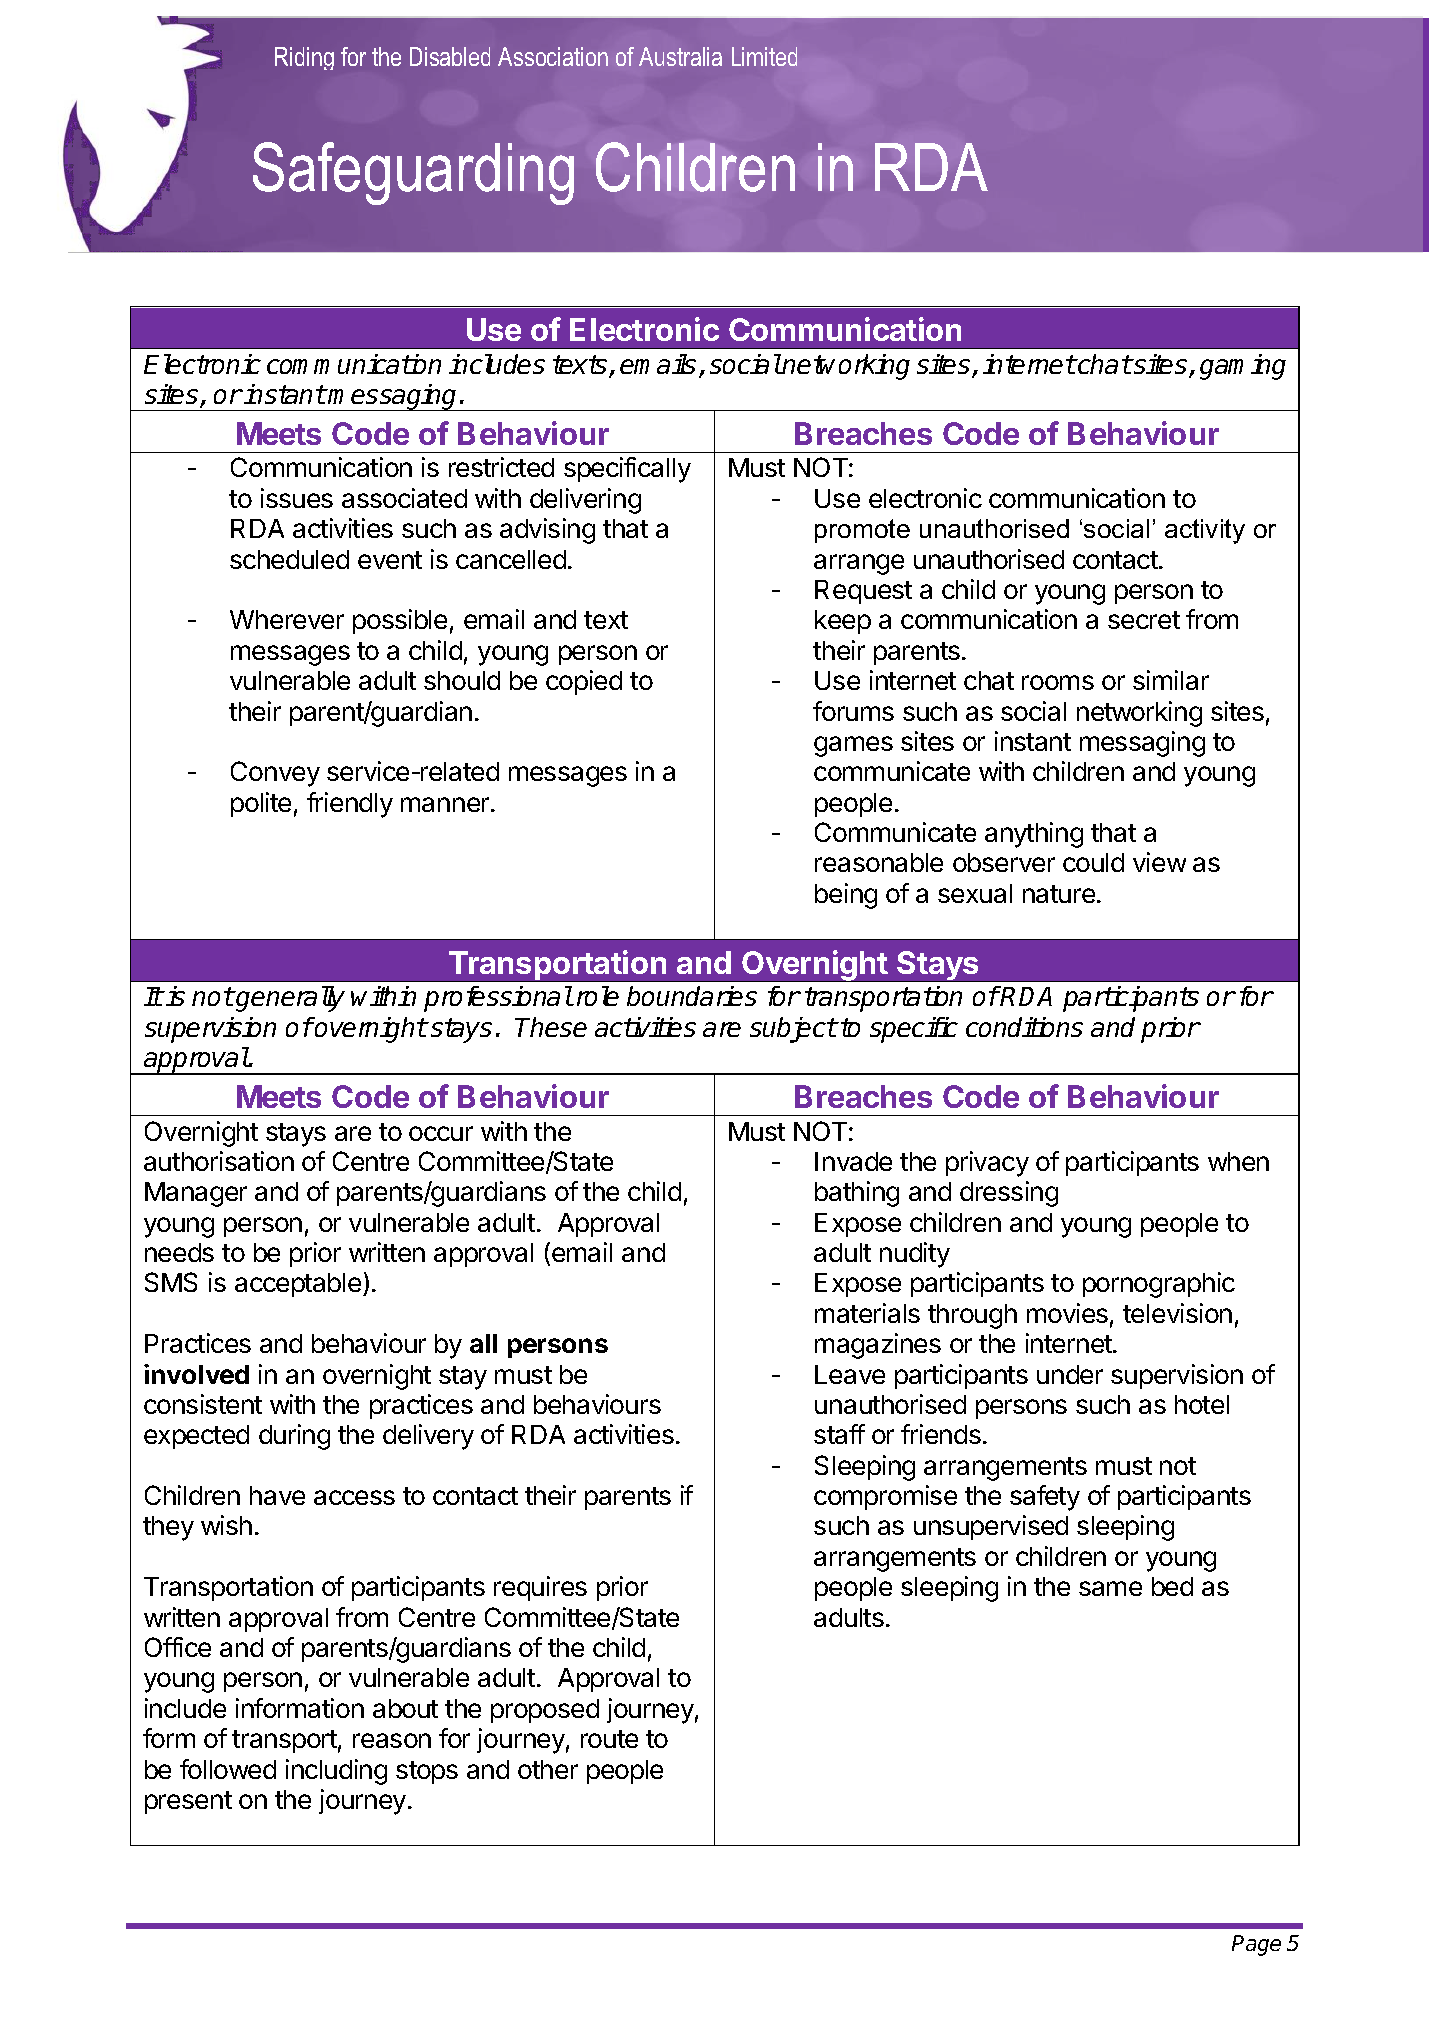 The width and height of the document is (1429, 2021). I want to click on gaming, so click(1243, 367).
